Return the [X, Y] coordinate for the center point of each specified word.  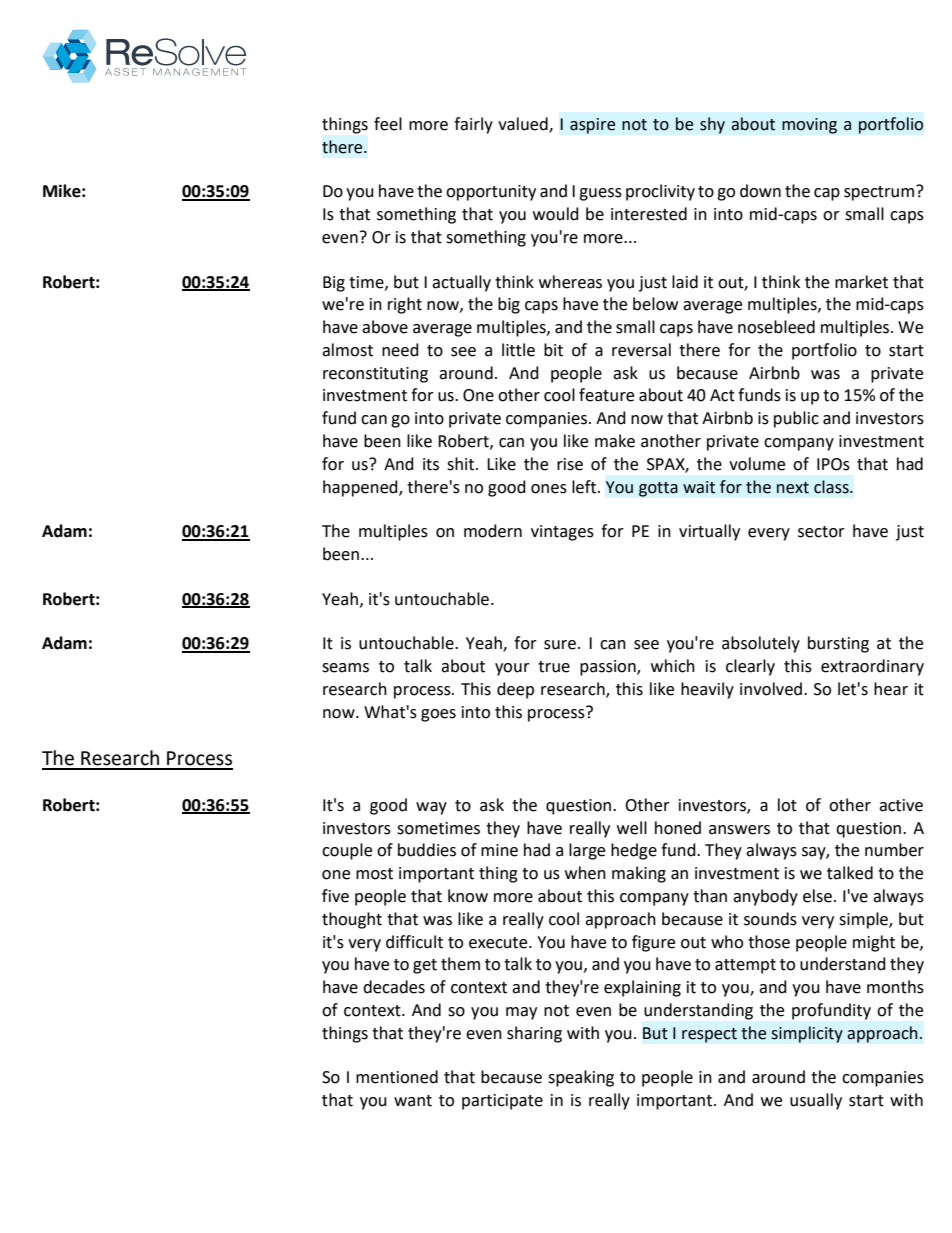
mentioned [397, 1077]
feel [388, 124]
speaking [581, 1078]
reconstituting [375, 375]
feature [606, 395]
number [894, 850]
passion [609, 668]
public [796, 419]
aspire [592, 126]
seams [345, 668]
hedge [634, 851]
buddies [427, 850]
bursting [838, 644]
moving [809, 126]
